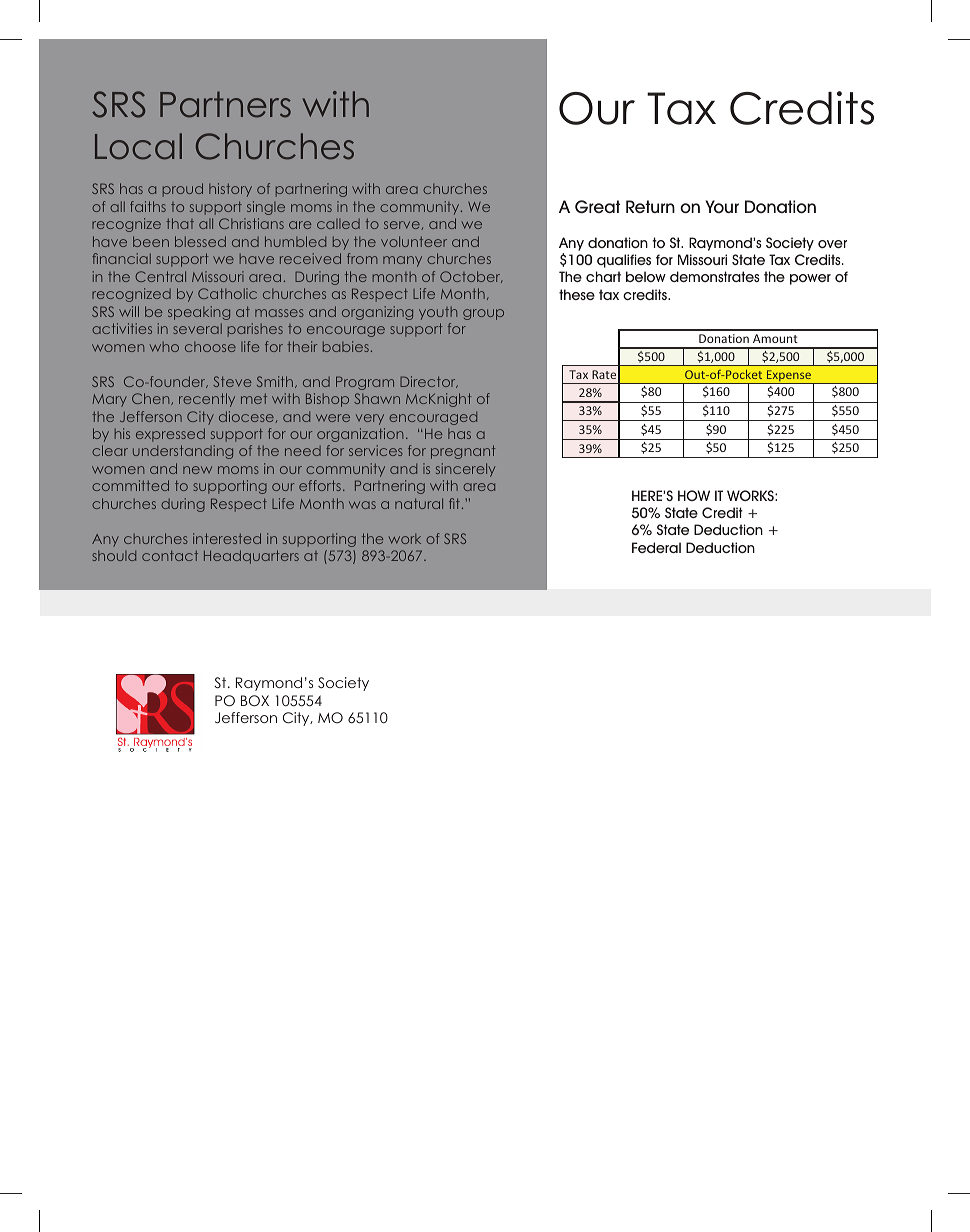 This screenshot has width=970, height=1232. What do you see at coordinates (483, 314) in the screenshot?
I see `group` at bounding box center [483, 314].
